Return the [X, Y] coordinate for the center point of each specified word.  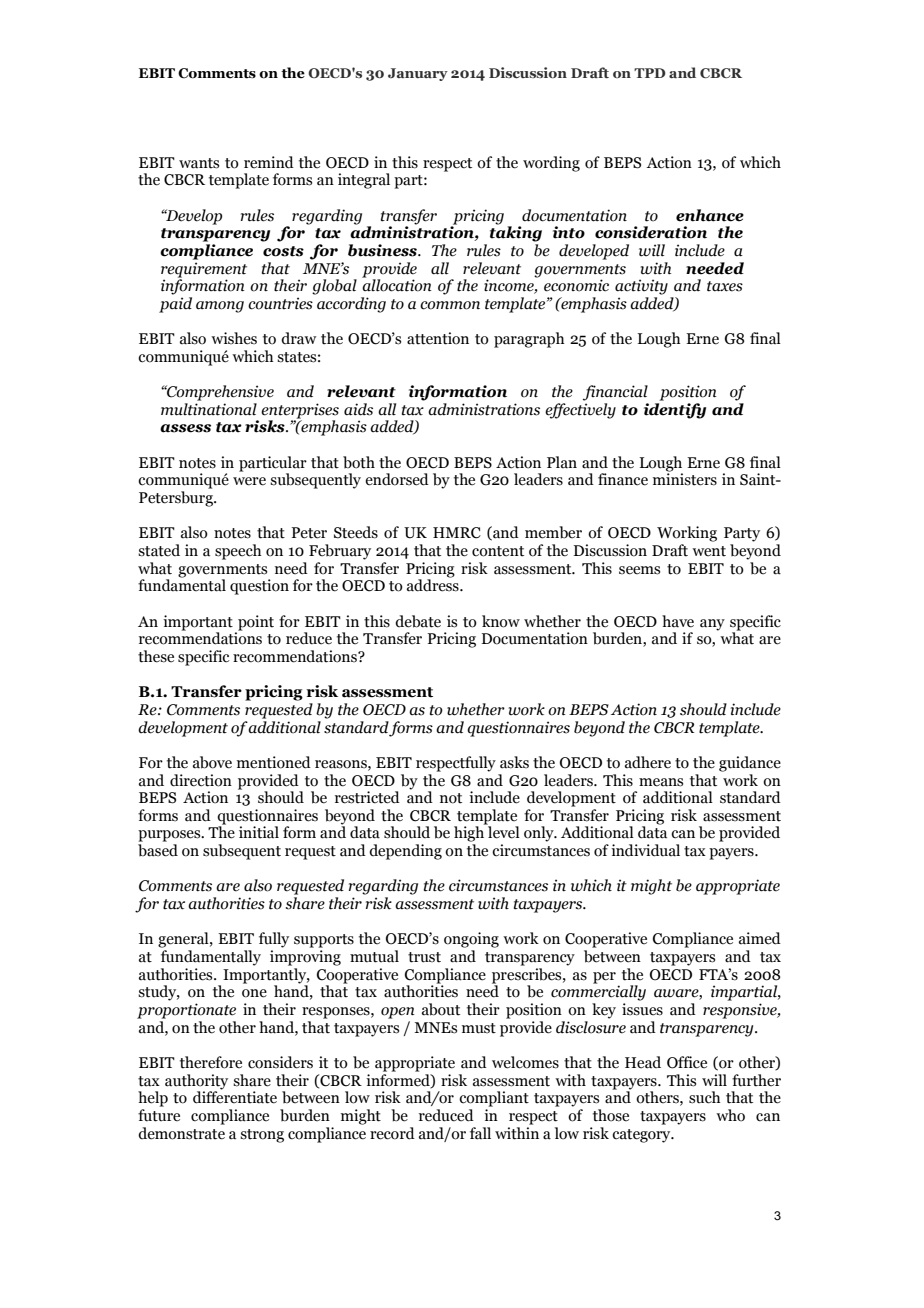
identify [675, 411]
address [434, 584]
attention [438, 338]
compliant [494, 1099]
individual [645, 850]
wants [199, 163]
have [678, 621]
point [256, 623]
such [705, 1097]
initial [259, 832]
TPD [650, 73]
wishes [234, 338]
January [418, 74]
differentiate [235, 1096]
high [470, 833]
